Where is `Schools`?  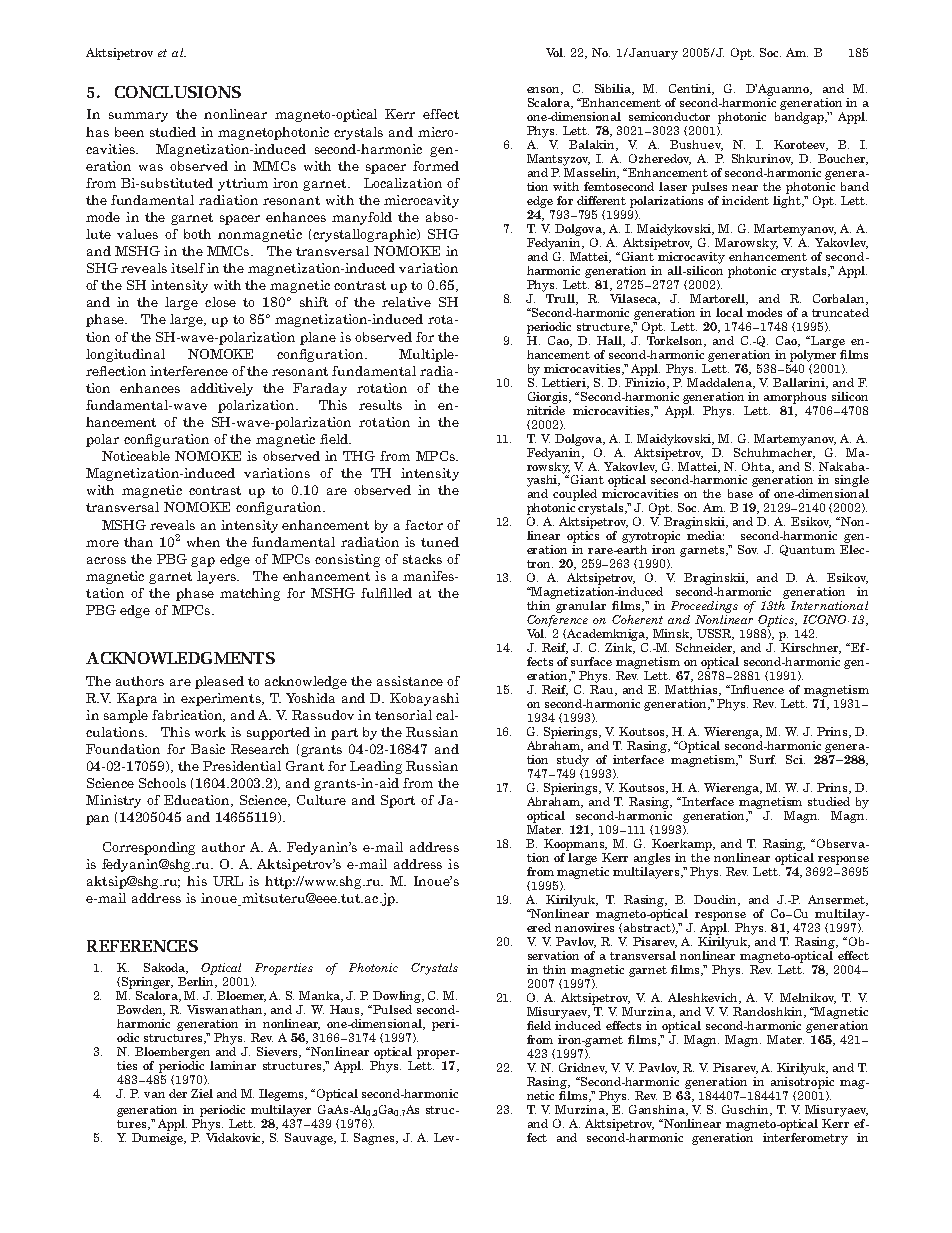
Schools is located at coordinates (162, 783).
